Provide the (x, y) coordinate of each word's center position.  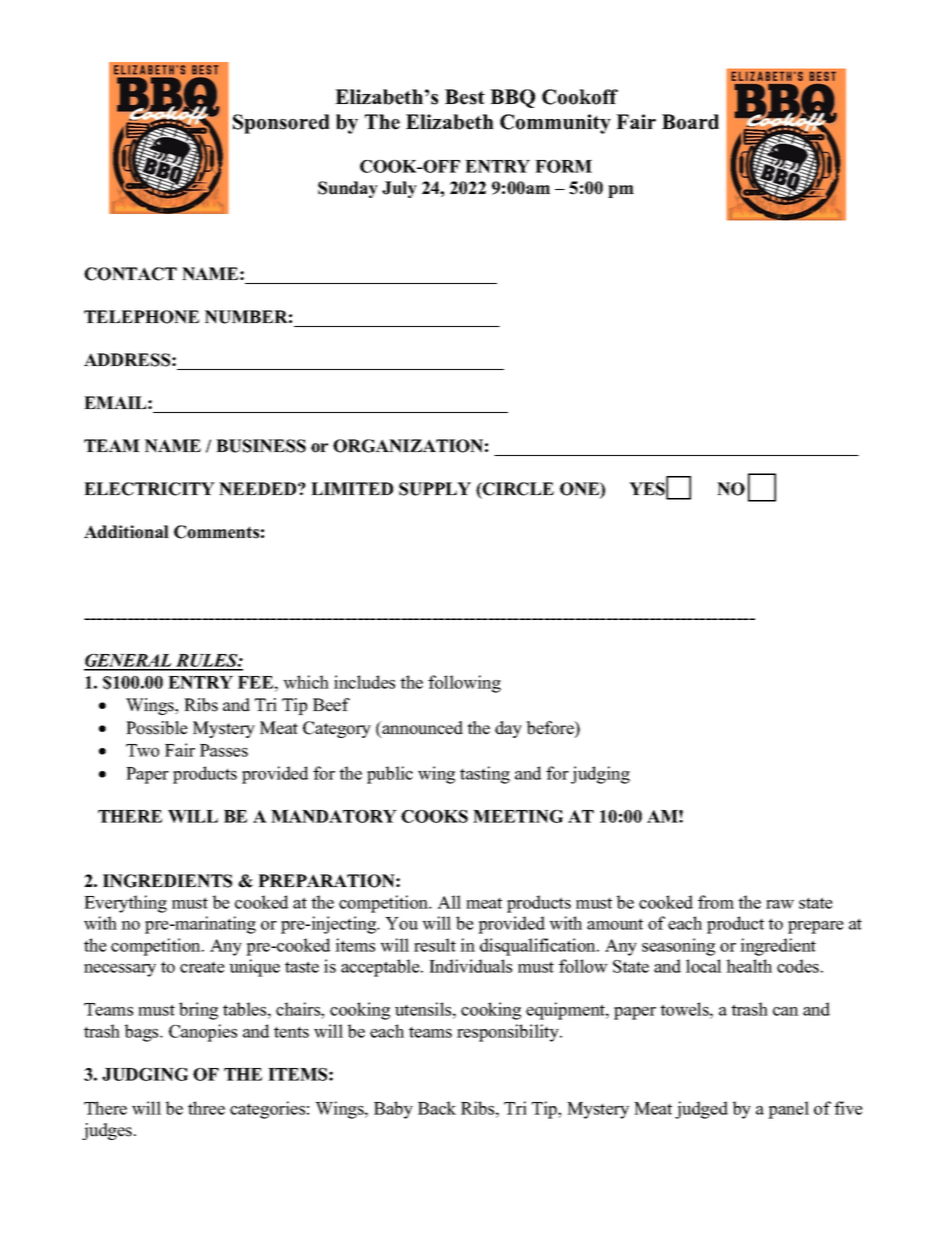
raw (780, 904)
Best (465, 97)
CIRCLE (517, 489)
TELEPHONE (141, 317)
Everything (125, 904)
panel (788, 1110)
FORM (563, 166)
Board (690, 122)
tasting (485, 775)
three (206, 1108)
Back (437, 1108)
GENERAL (129, 662)
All (449, 902)
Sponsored (281, 124)
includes (364, 682)
